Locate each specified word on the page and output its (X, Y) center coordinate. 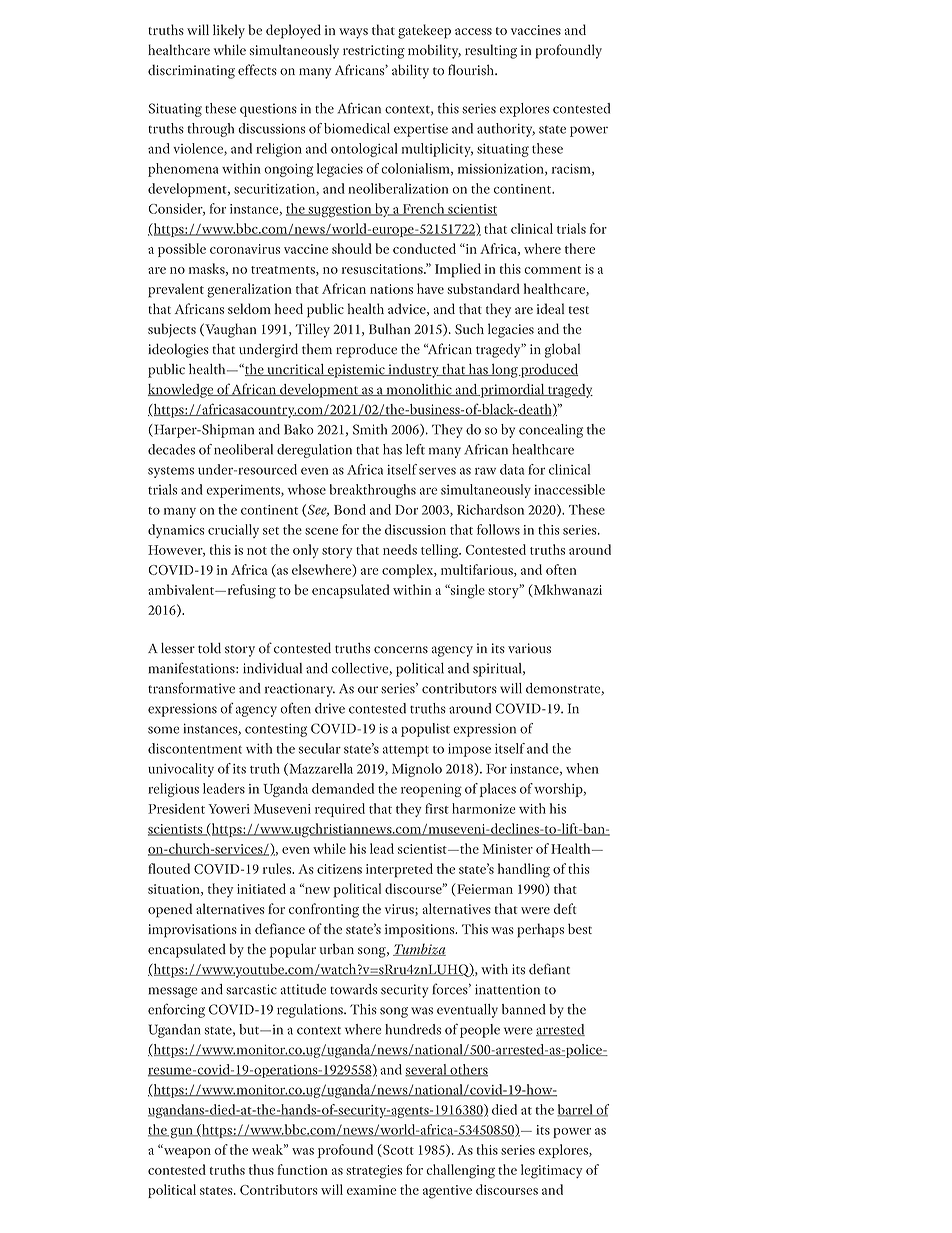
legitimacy (551, 1171)
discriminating (191, 72)
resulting (491, 51)
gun (181, 1133)
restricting (374, 52)
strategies (374, 1172)
